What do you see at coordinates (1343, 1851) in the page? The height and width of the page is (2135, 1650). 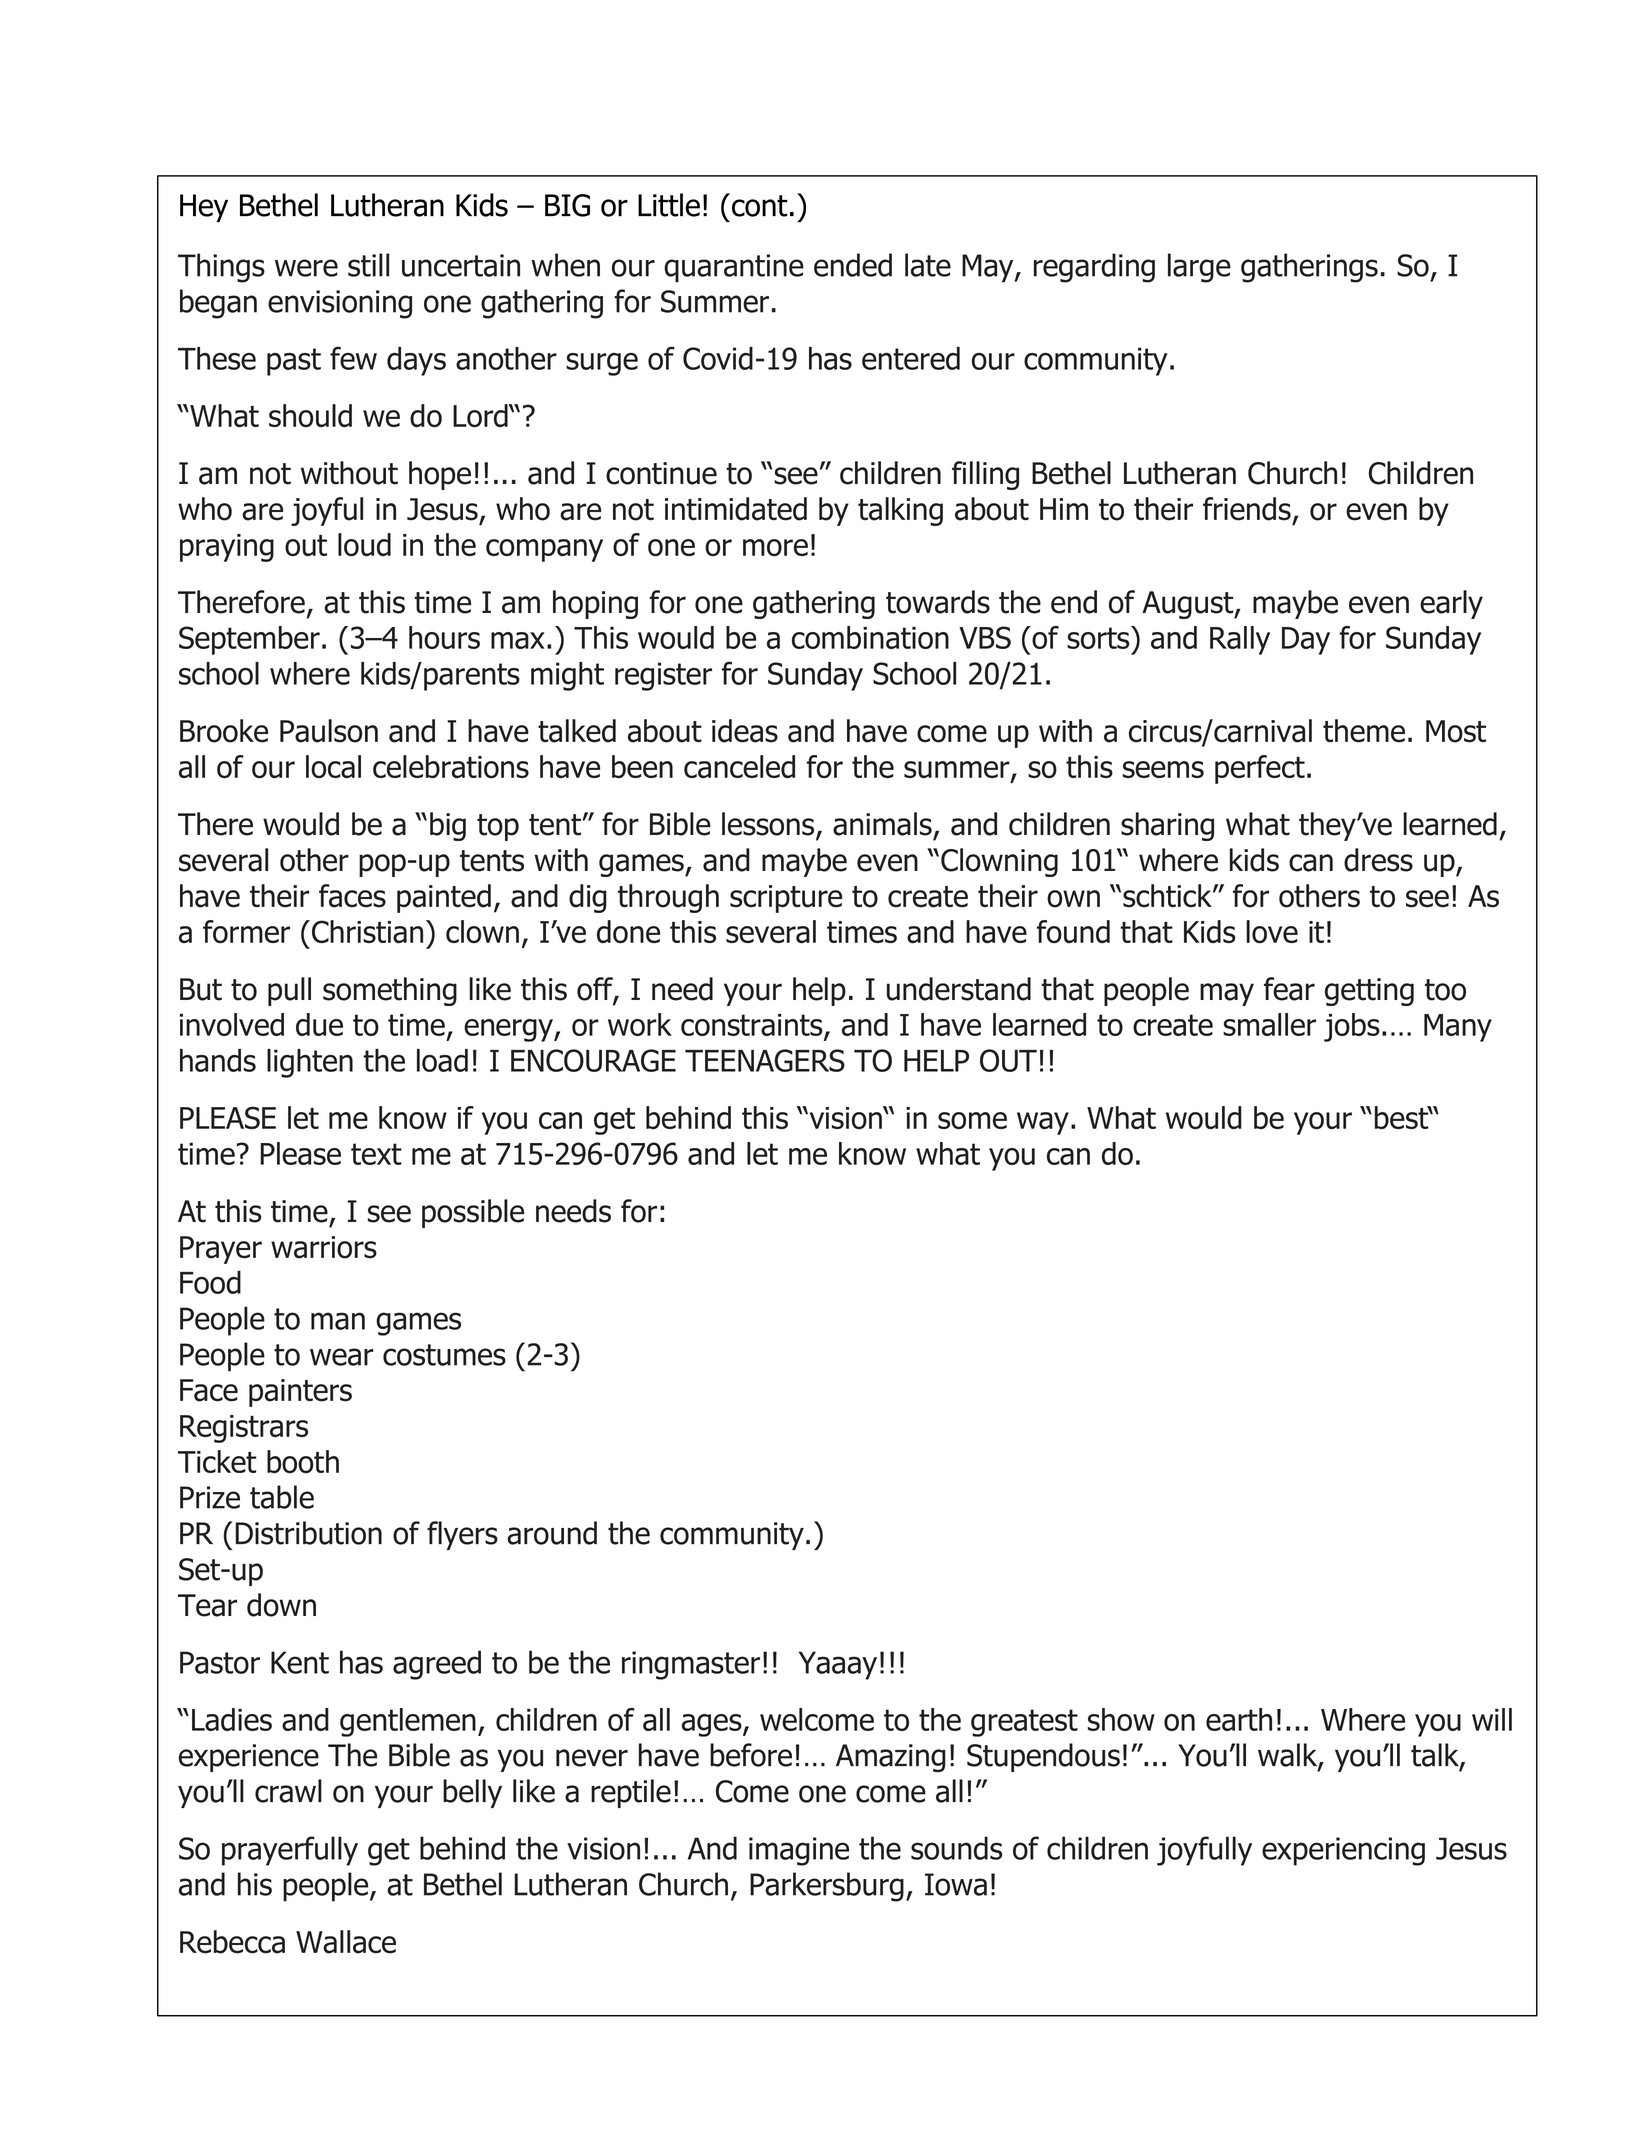 I see `experiencing` at bounding box center [1343, 1851].
